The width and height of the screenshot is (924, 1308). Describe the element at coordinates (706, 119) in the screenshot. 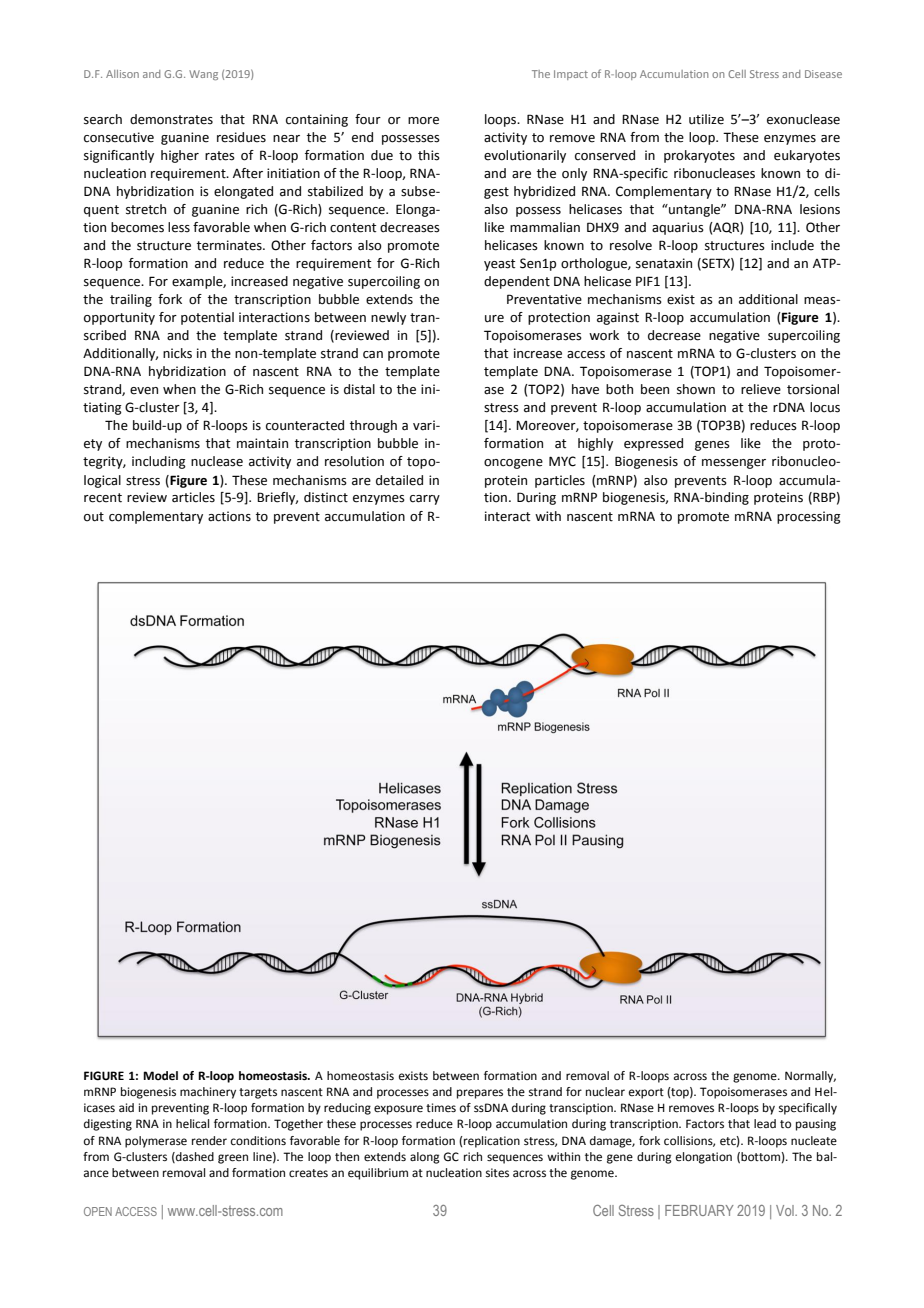

I see `utilize` at that location.
